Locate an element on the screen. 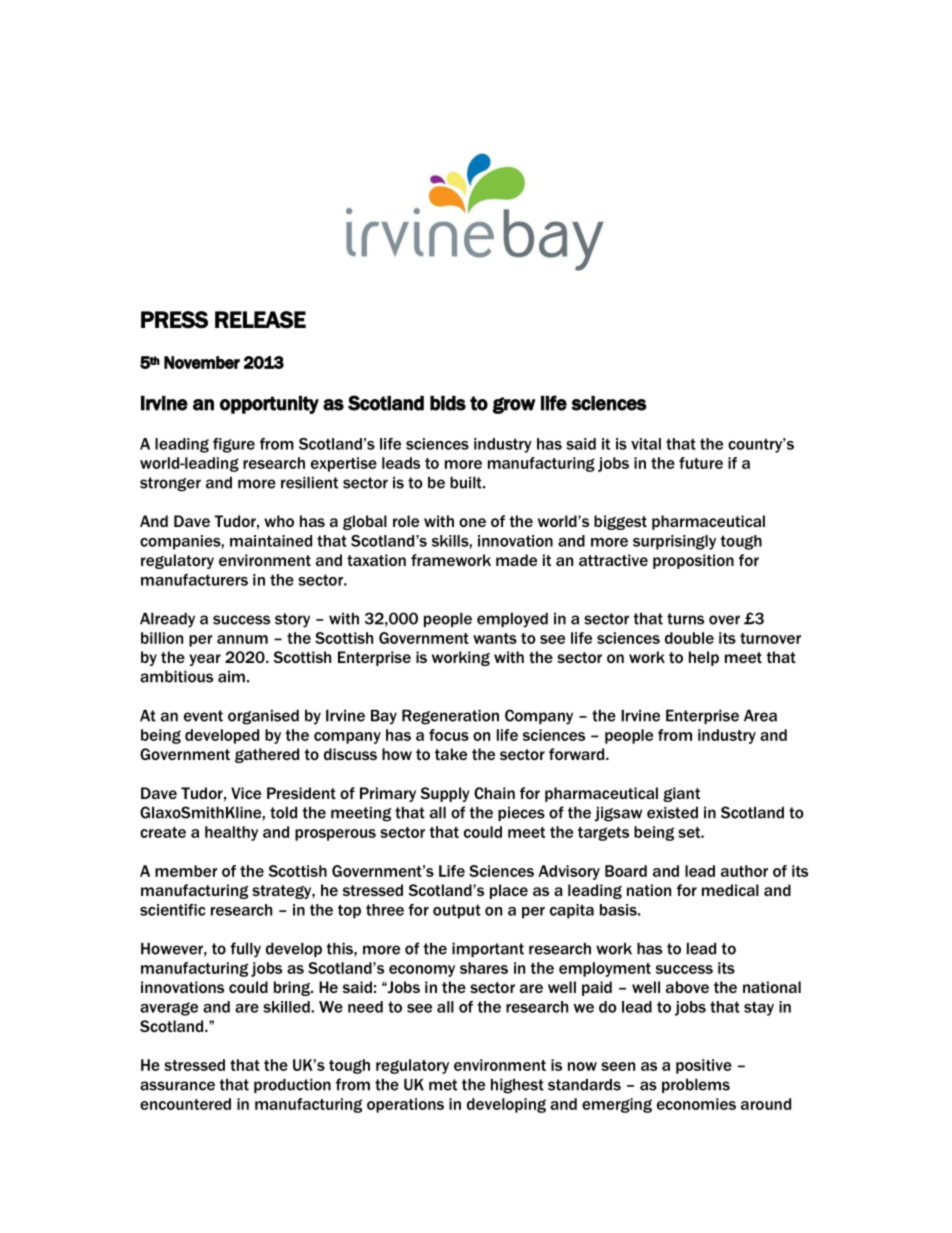  employed is located at coordinates (512, 620).
